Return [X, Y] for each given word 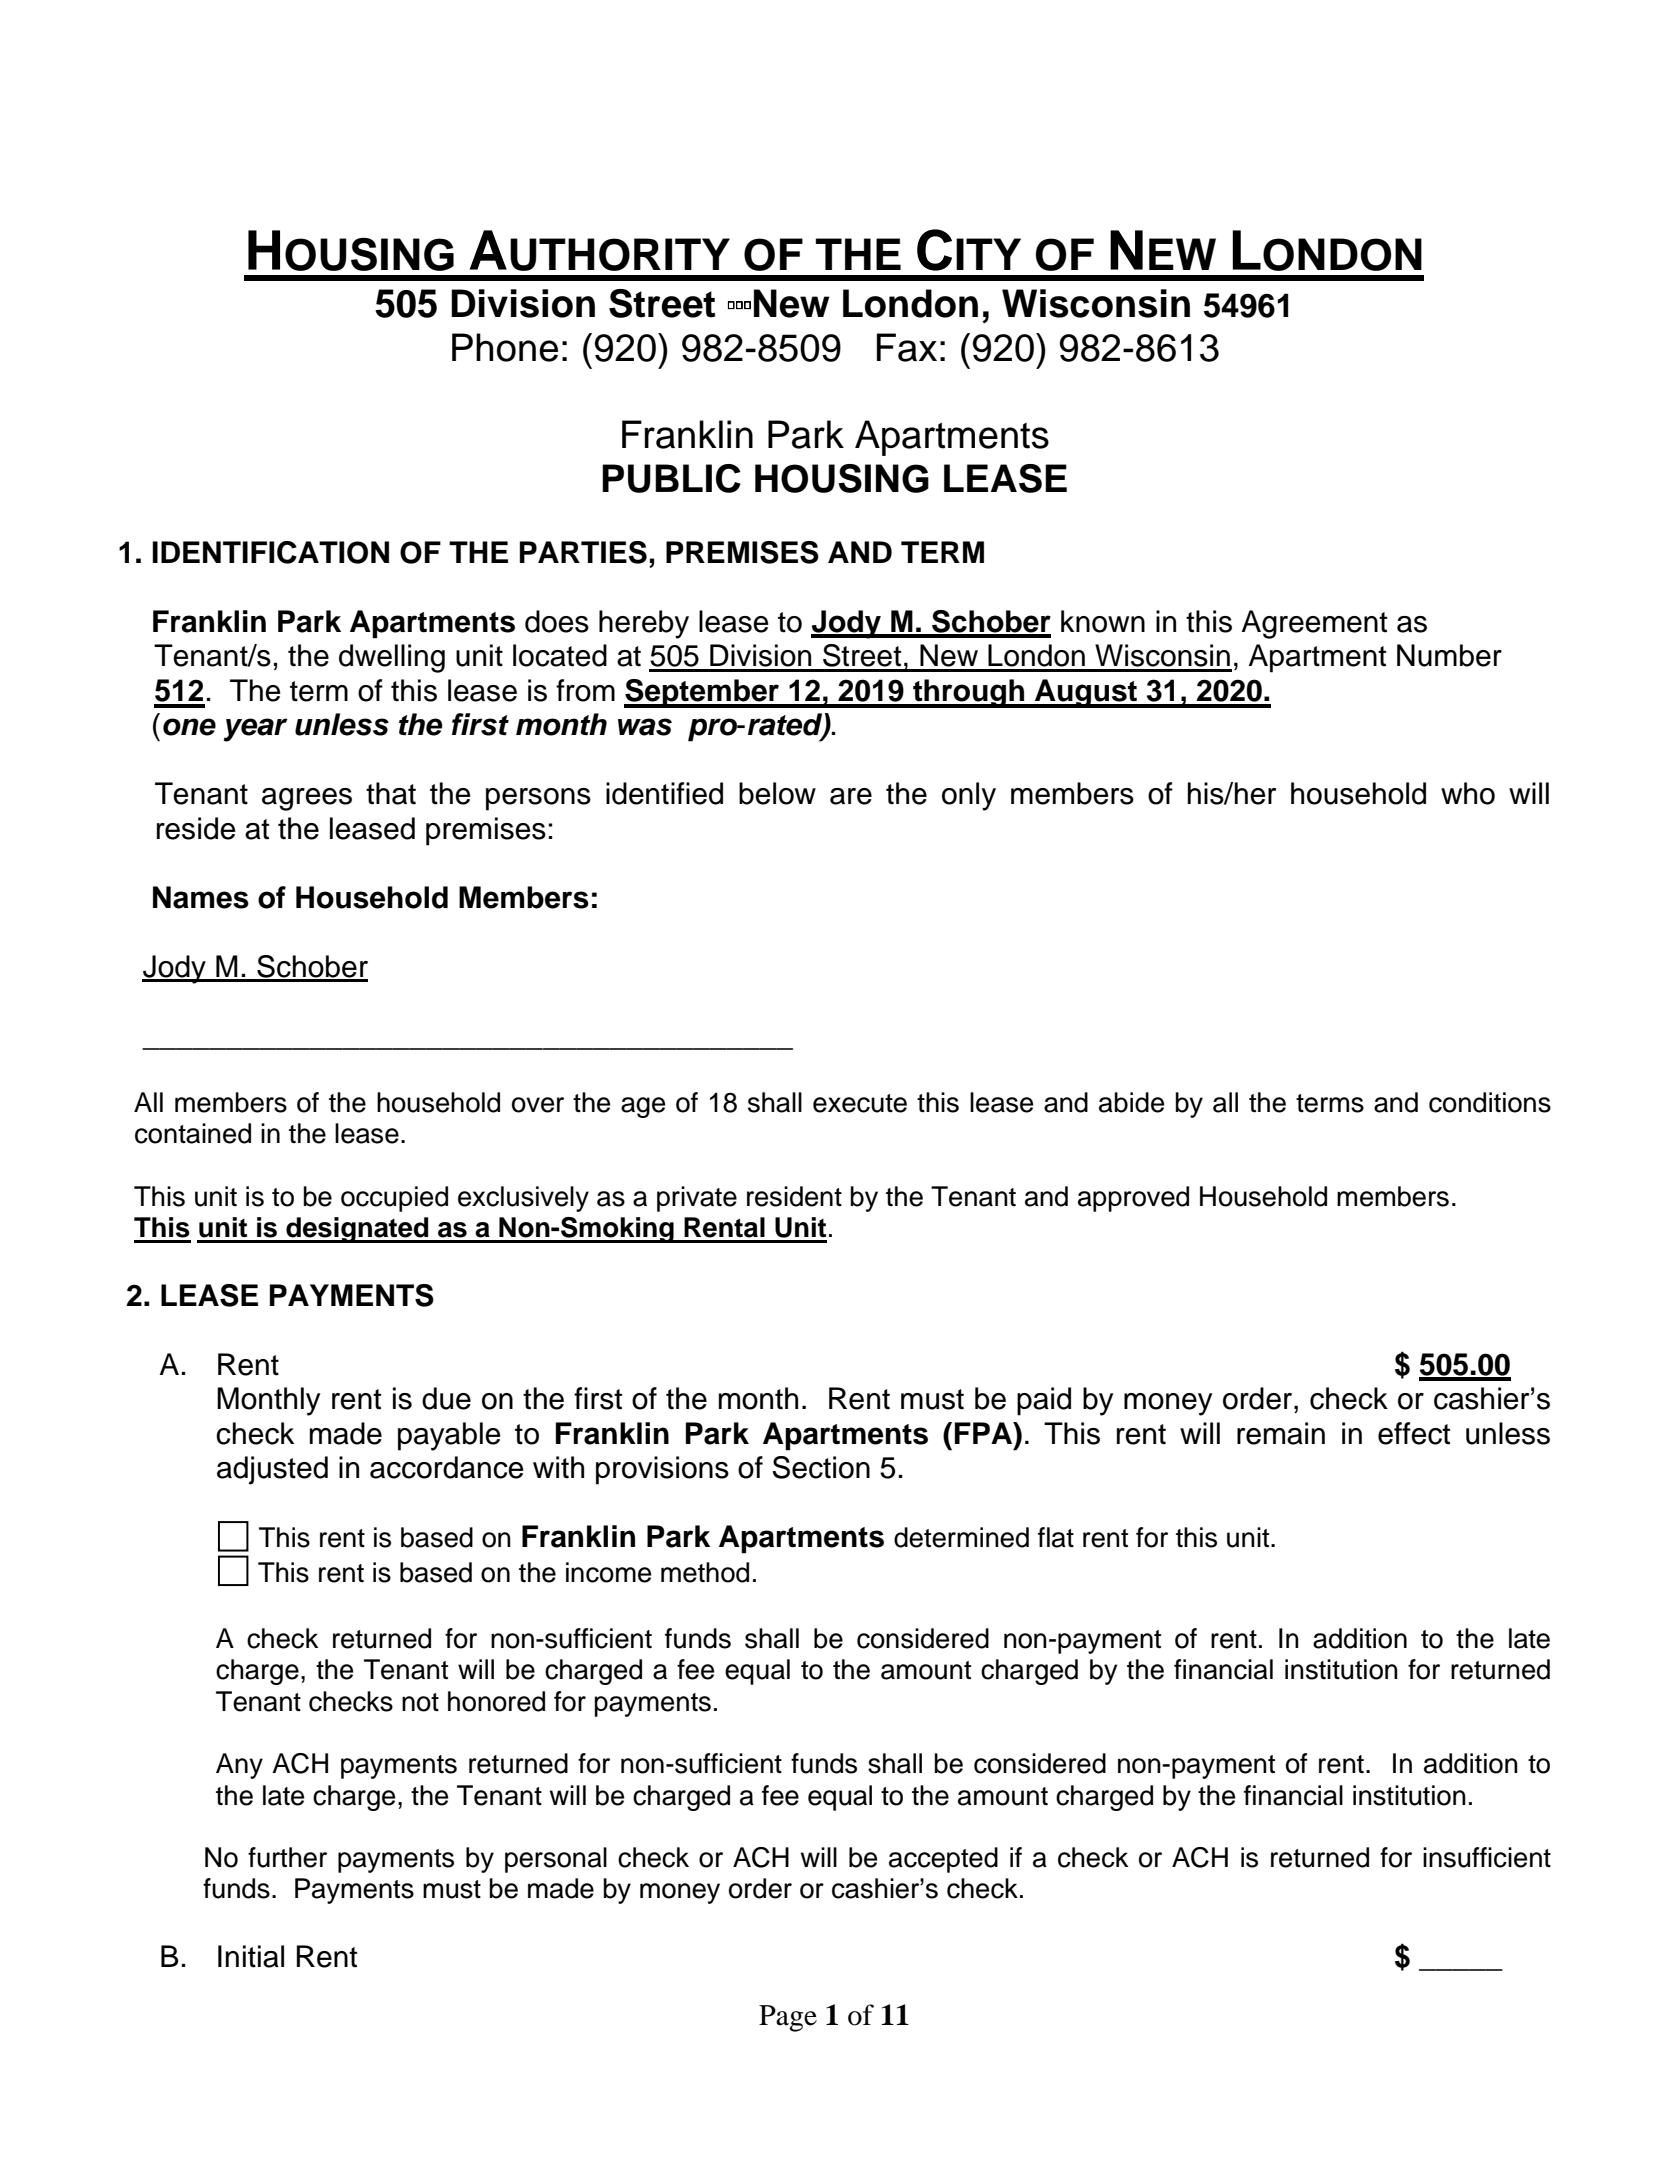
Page [788, 2018]
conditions [1490, 1102]
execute [860, 1103]
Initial [251, 1956]
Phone [505, 347]
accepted [943, 1860]
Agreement [1314, 624]
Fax [907, 347]
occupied [394, 1199]
